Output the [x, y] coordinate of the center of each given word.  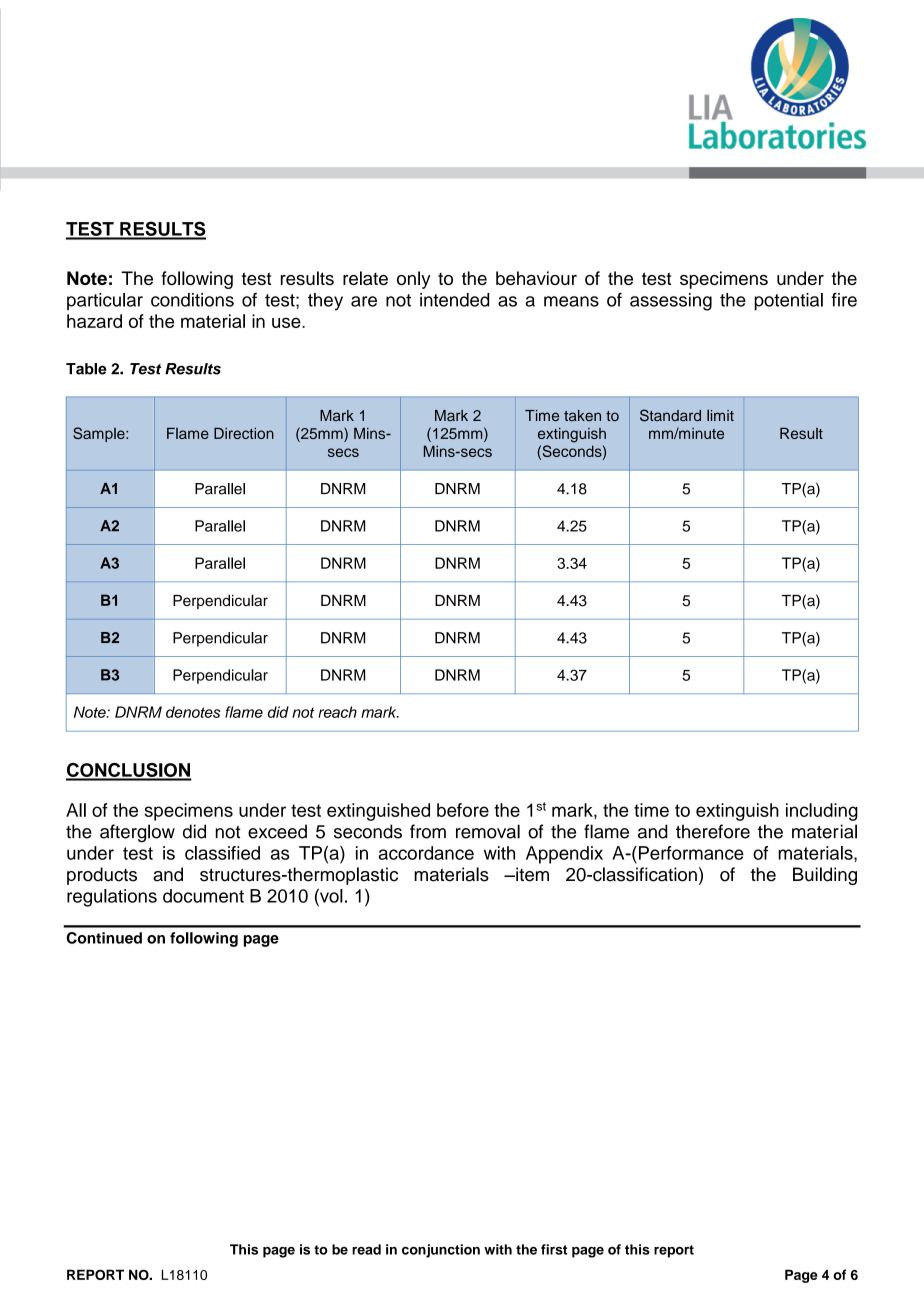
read [366, 1249]
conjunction [441, 1251]
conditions [192, 300]
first [554, 1249]
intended [454, 300]
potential [789, 302]
